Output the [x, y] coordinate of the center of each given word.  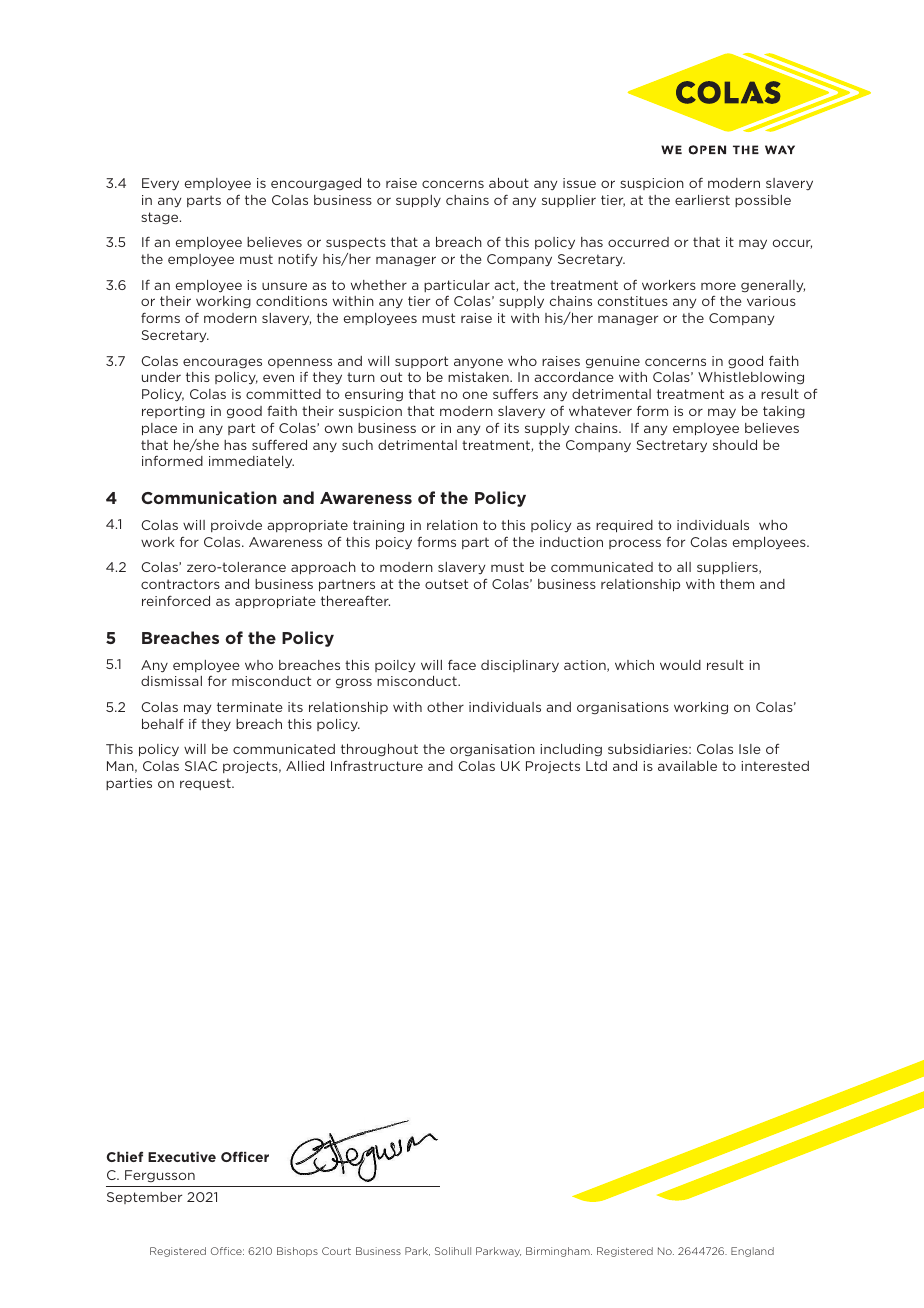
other [445, 707]
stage [161, 218]
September [144, 1198]
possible [763, 201]
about [509, 183]
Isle [750, 749]
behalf [163, 724]
